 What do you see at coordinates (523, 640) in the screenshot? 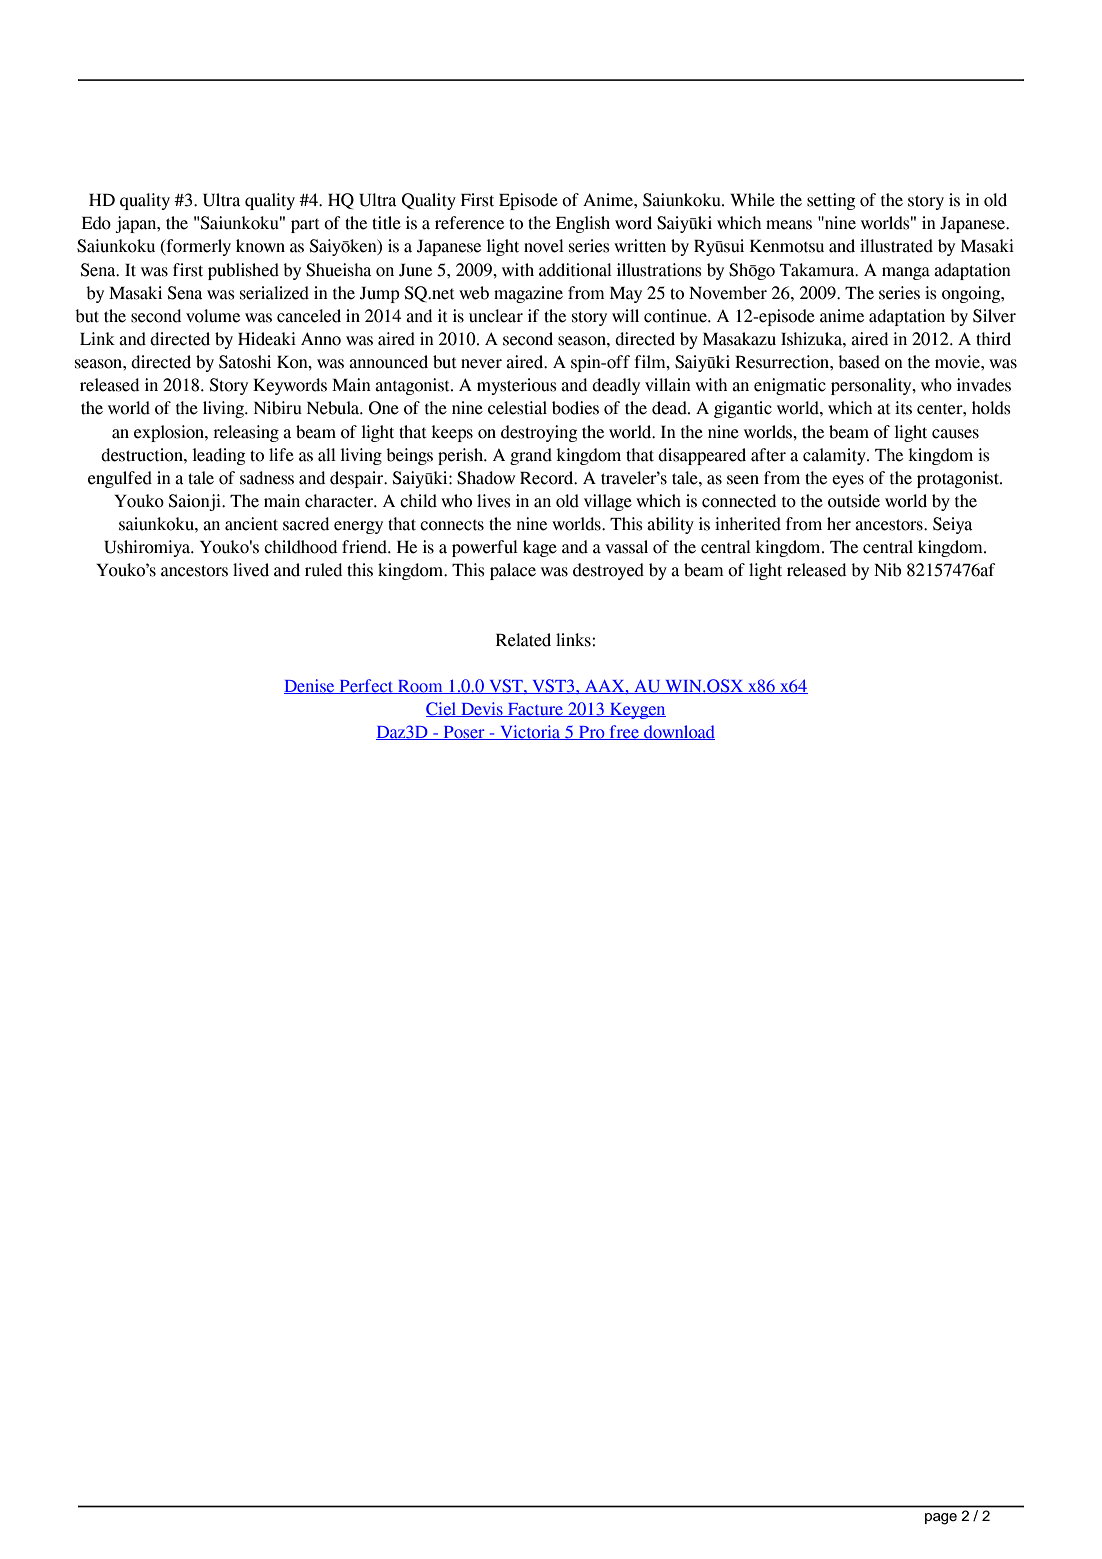
I see `Related` at bounding box center [523, 640].
